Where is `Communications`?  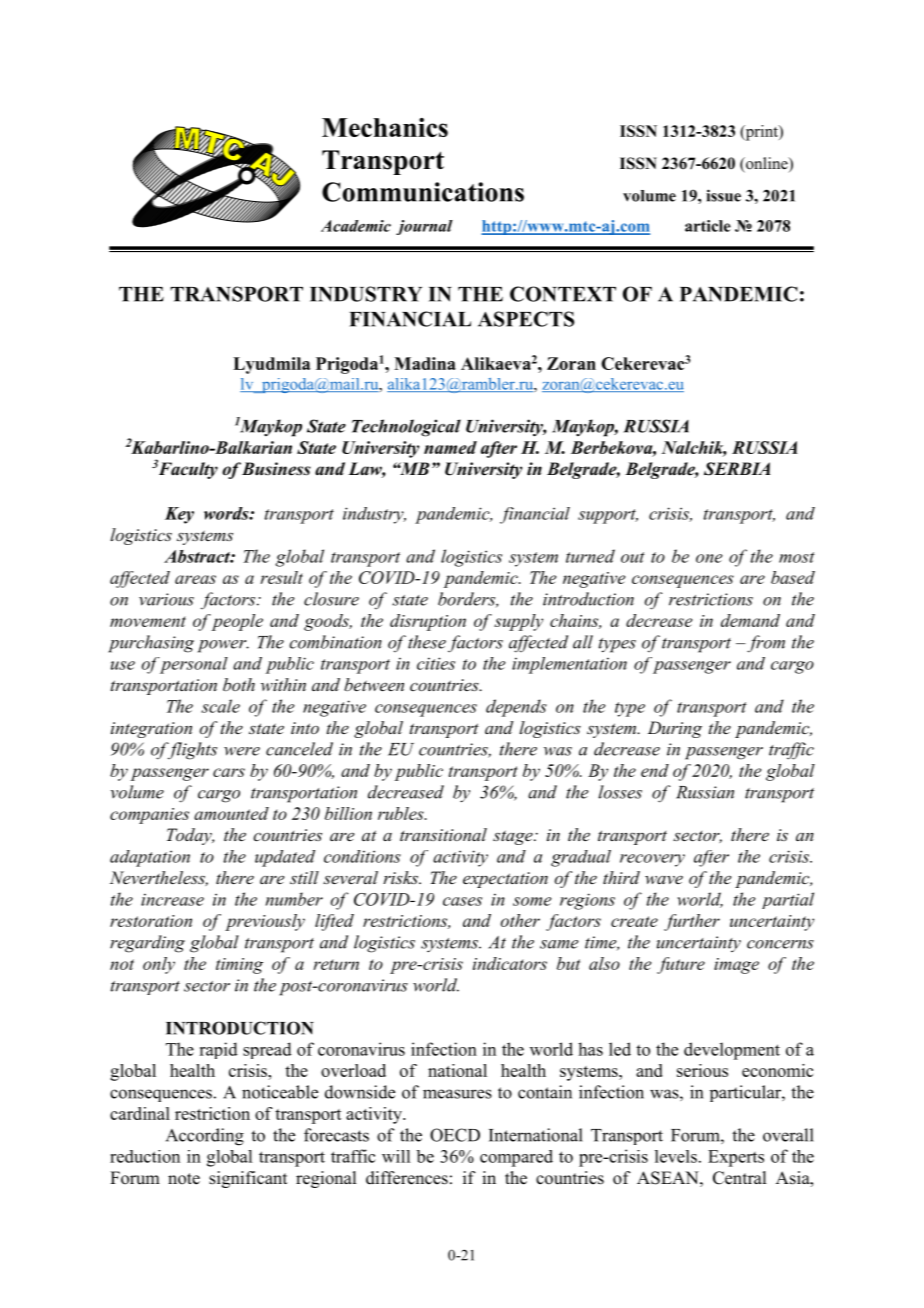
Communications is located at coordinates (423, 192).
